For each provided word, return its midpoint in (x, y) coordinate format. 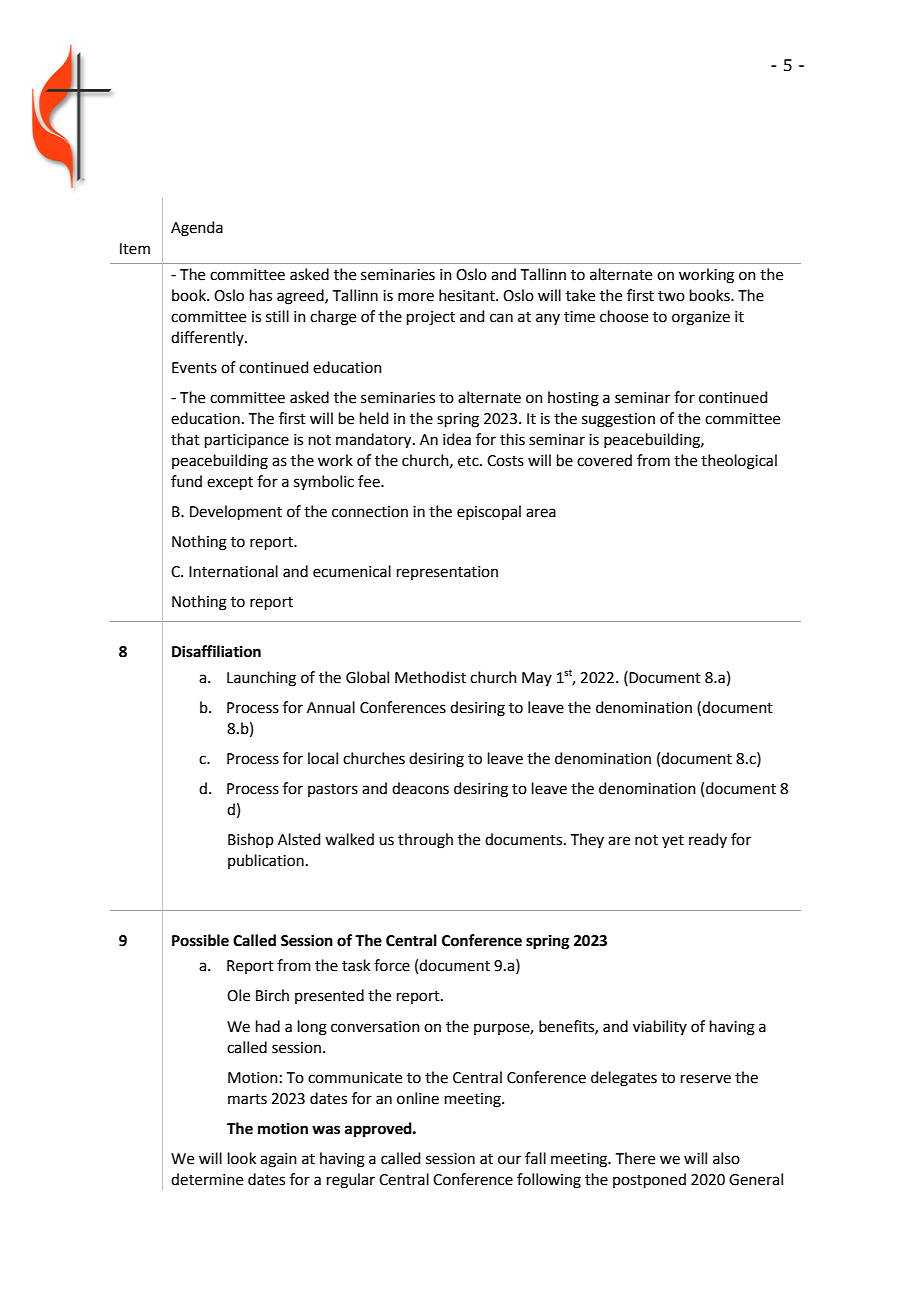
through (425, 841)
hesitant (468, 295)
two (671, 296)
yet (673, 841)
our (509, 1160)
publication (266, 861)
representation (447, 573)
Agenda (197, 229)
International (233, 571)
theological (739, 462)
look (242, 1158)
